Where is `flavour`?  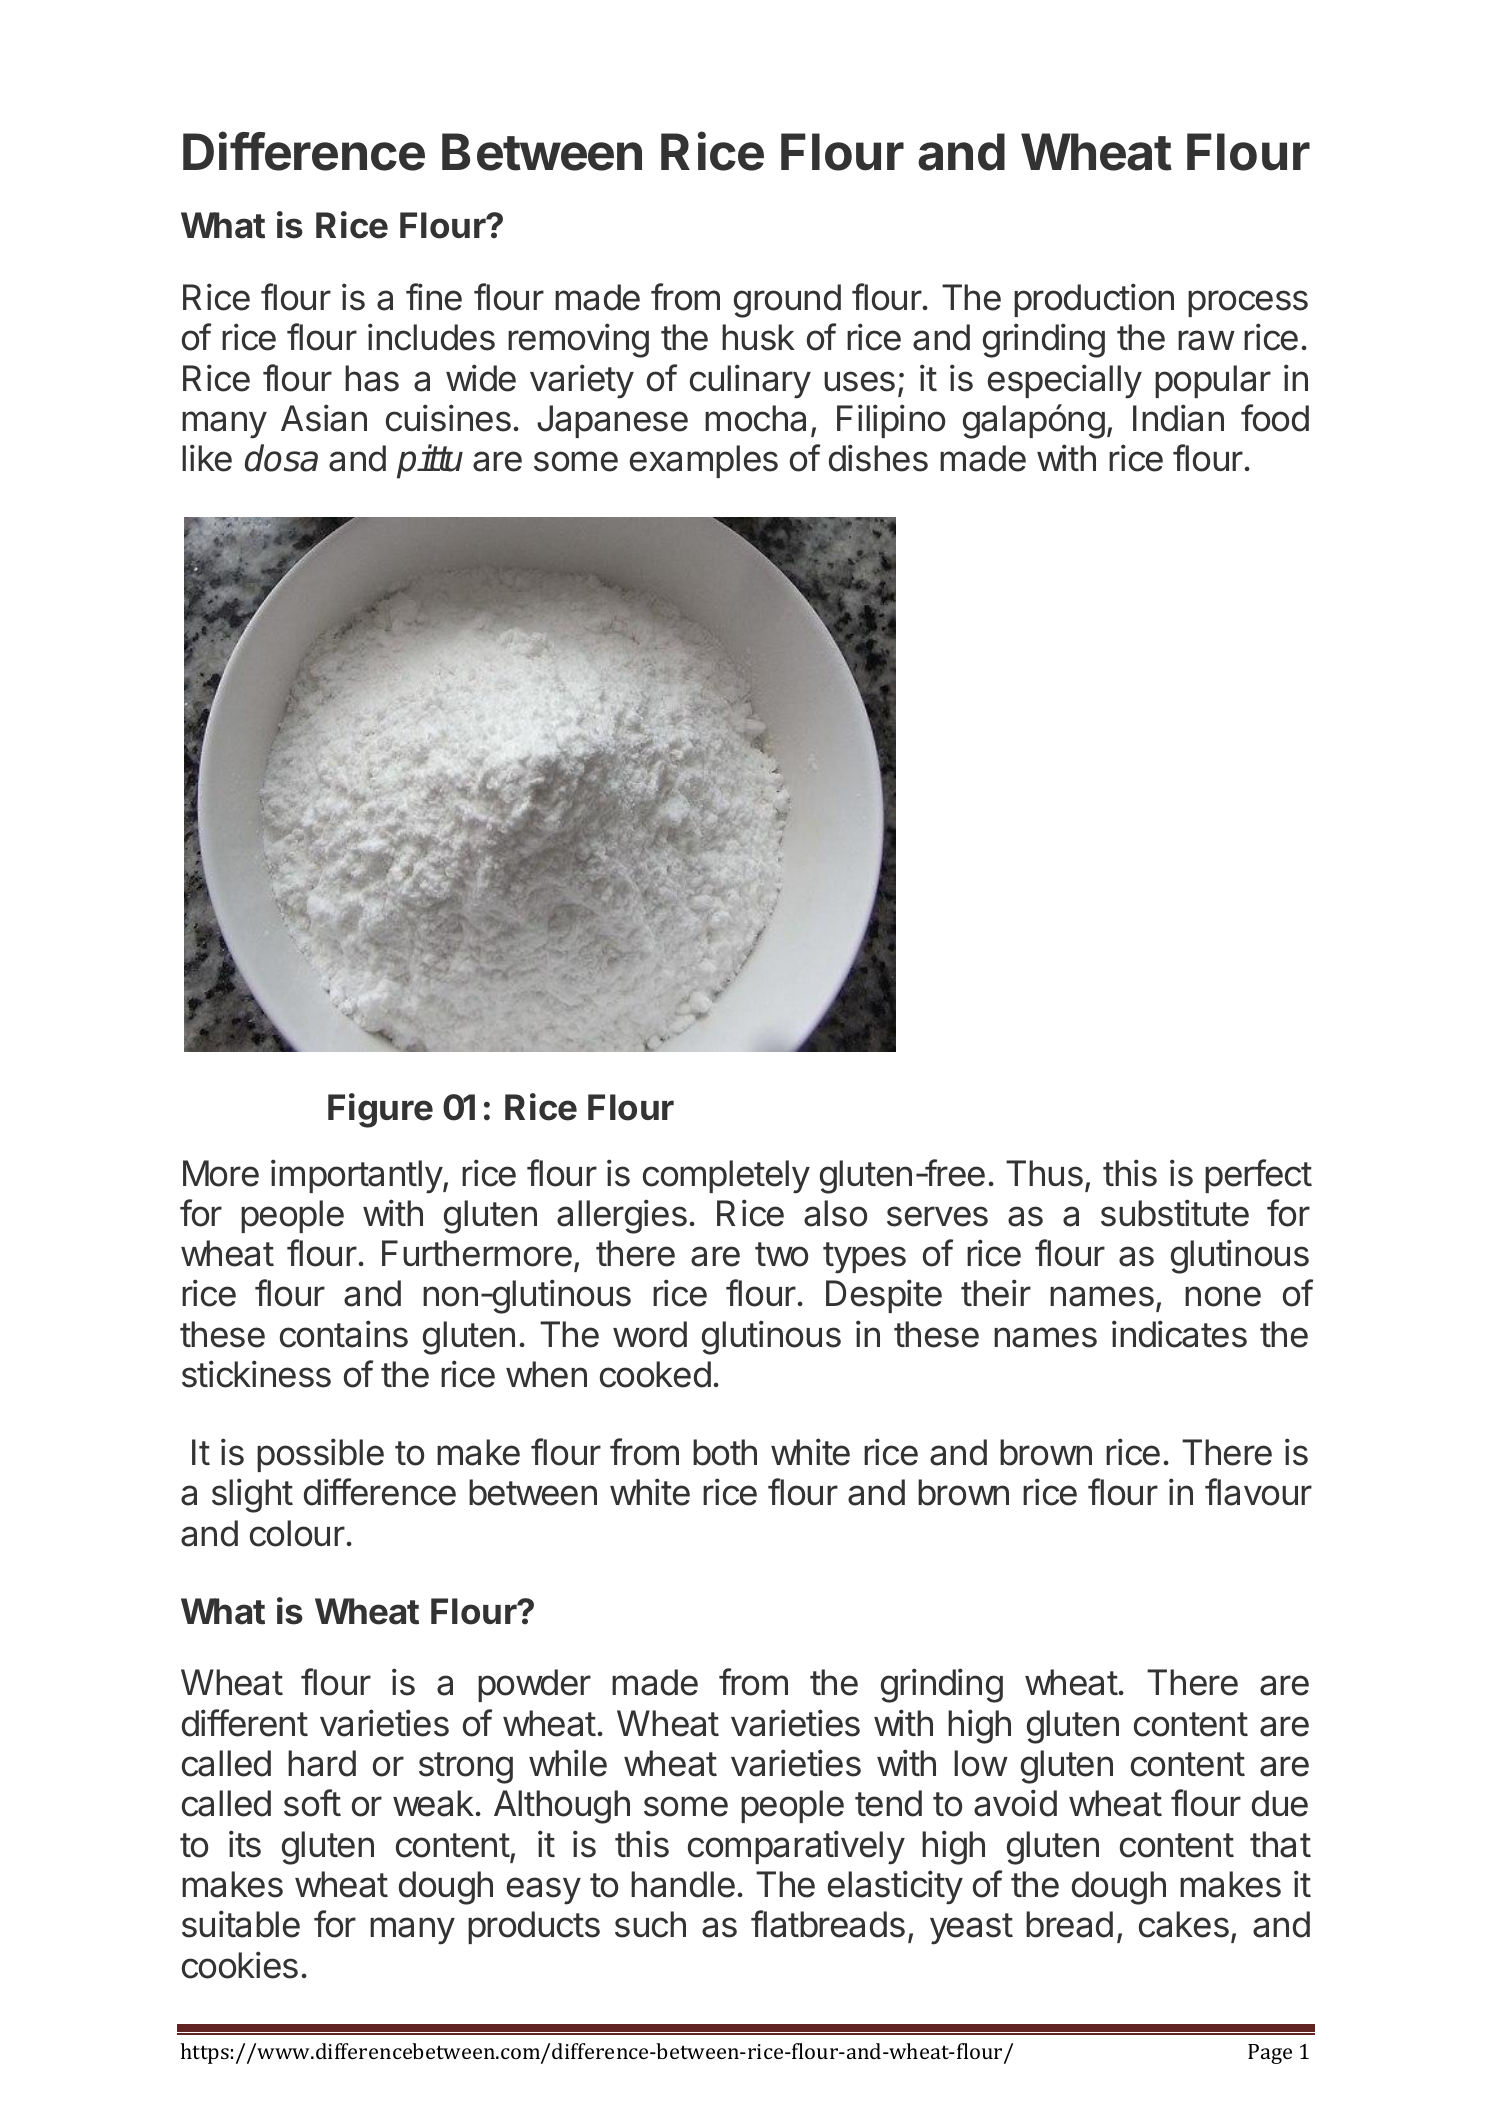
flavour is located at coordinates (1258, 1492).
